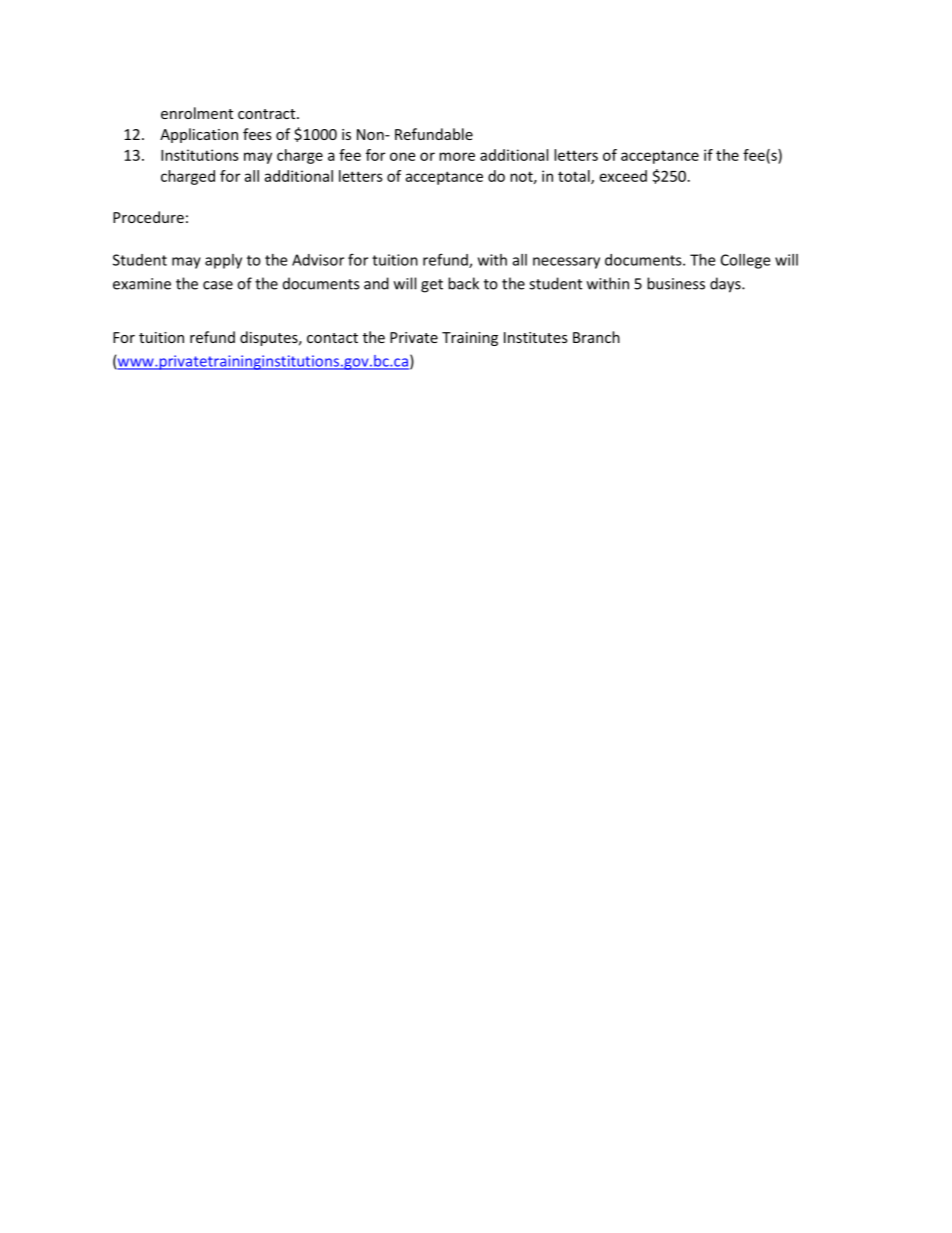 The image size is (952, 1233). I want to click on Institutes, so click(536, 337).
